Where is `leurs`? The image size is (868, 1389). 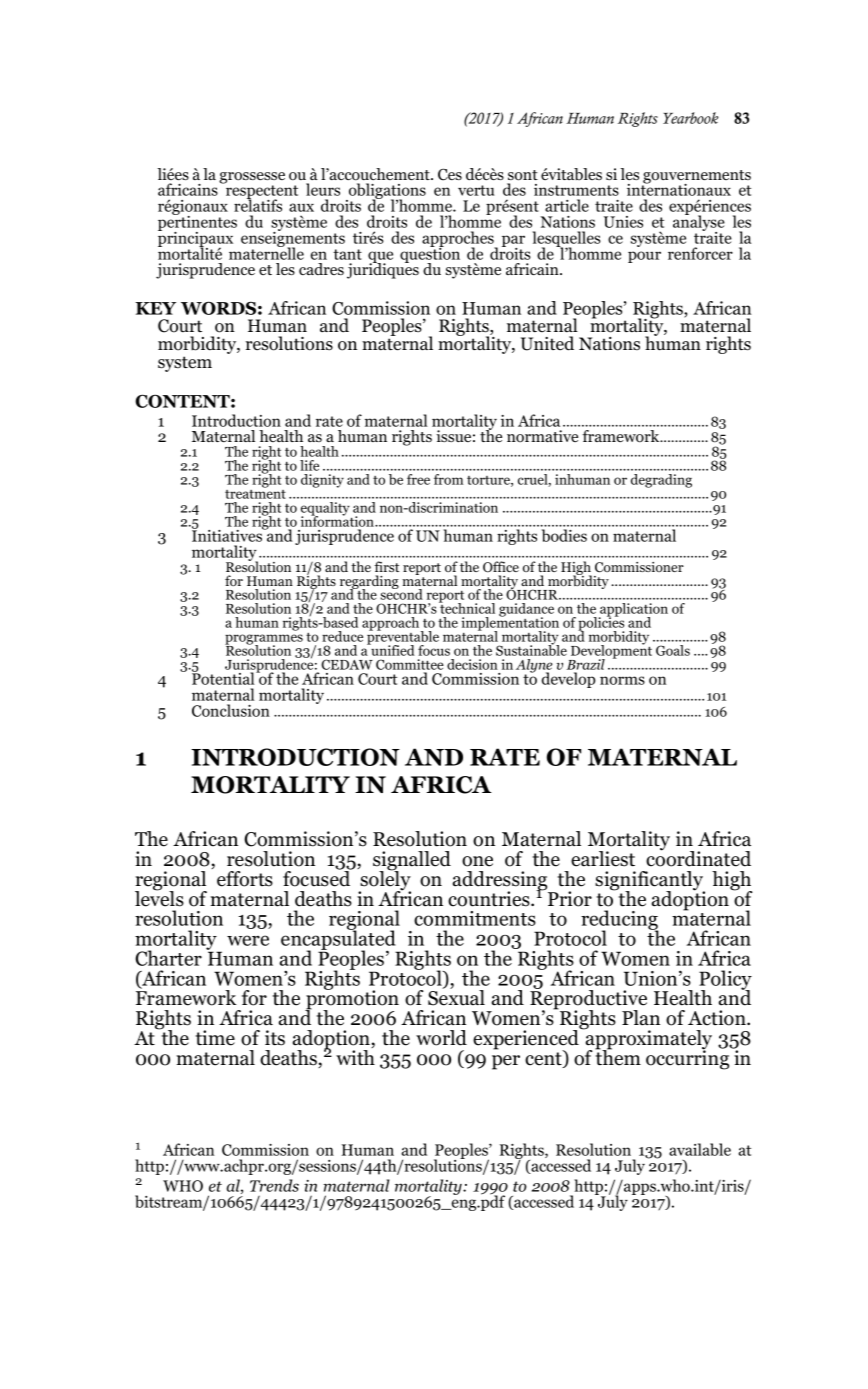 leurs is located at coordinates (323, 189).
